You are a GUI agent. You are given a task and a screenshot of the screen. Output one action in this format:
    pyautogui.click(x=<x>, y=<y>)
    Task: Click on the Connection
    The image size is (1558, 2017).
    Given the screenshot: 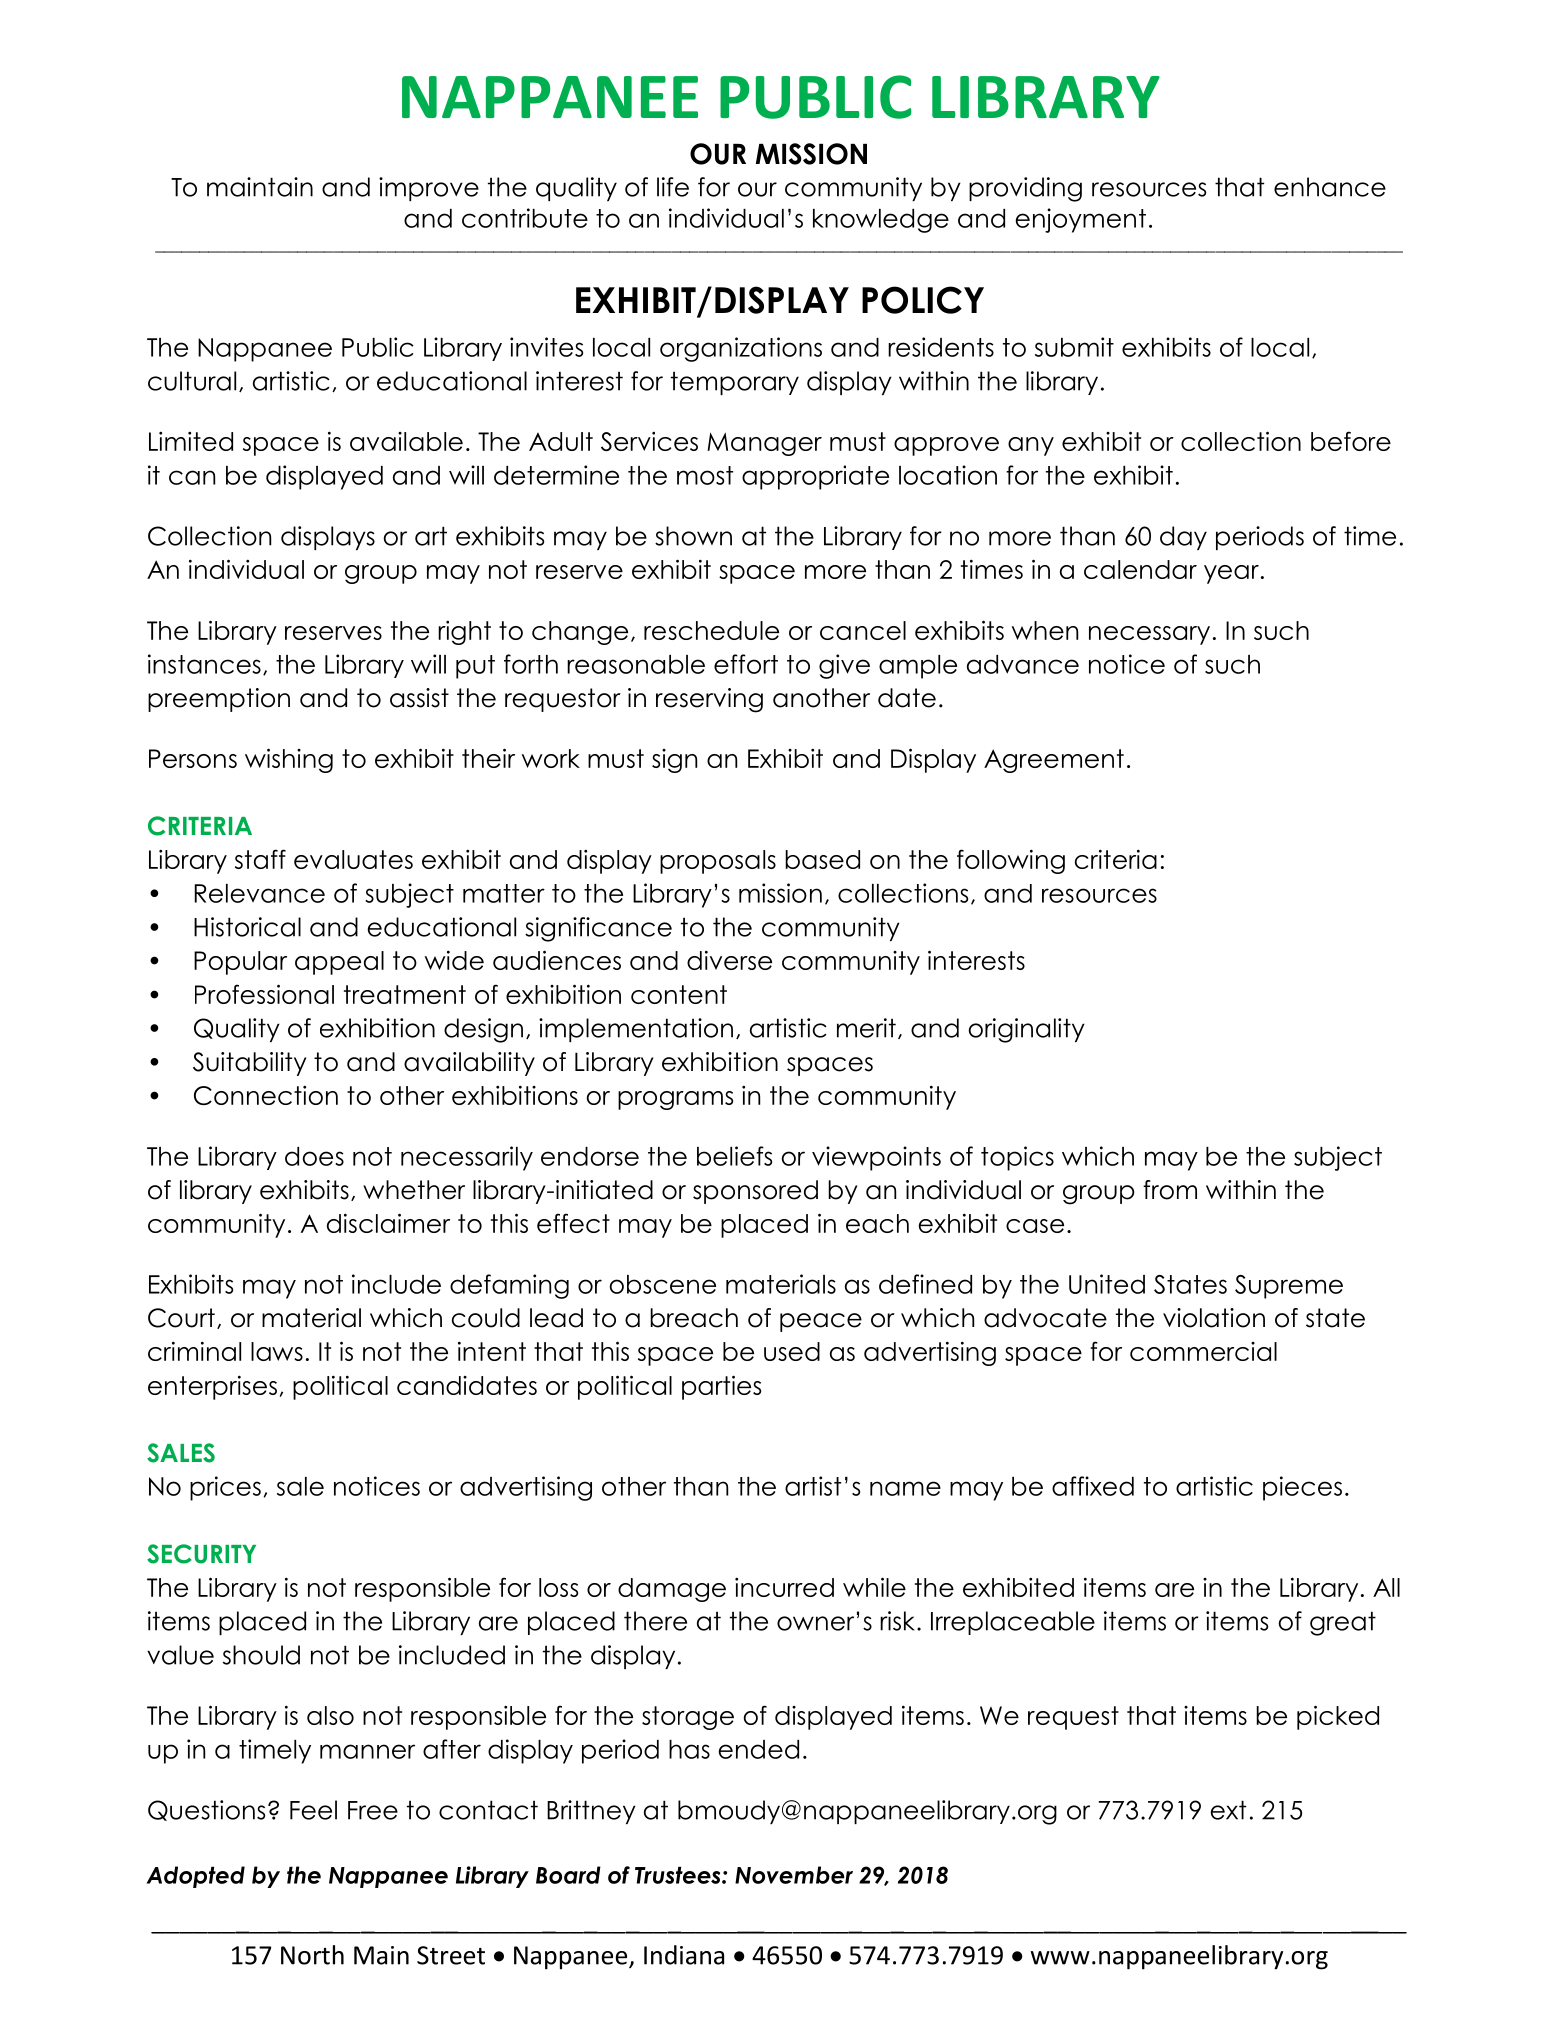 What is the action you would take?
    pyautogui.click(x=266, y=1095)
